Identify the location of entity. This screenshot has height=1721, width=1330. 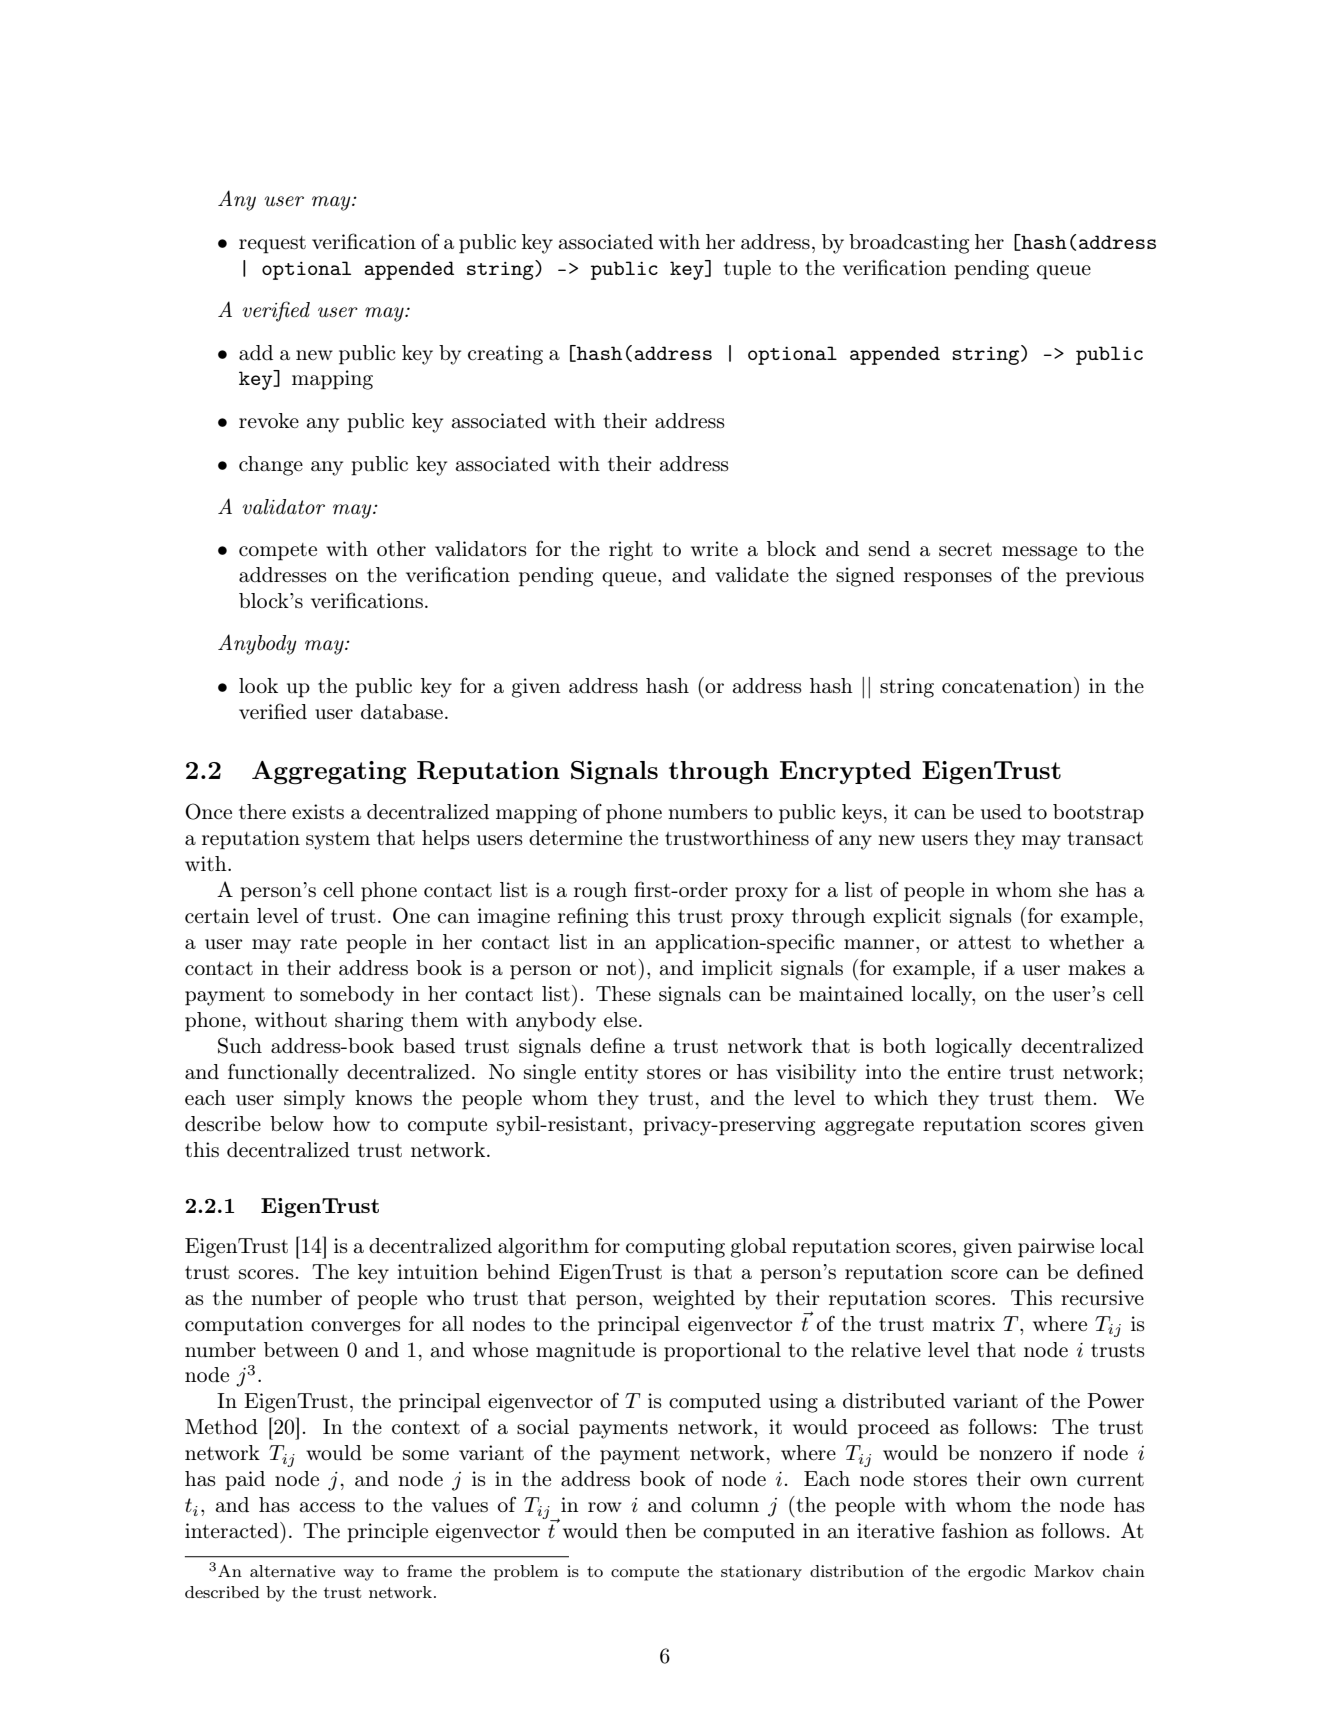
(611, 1074).
